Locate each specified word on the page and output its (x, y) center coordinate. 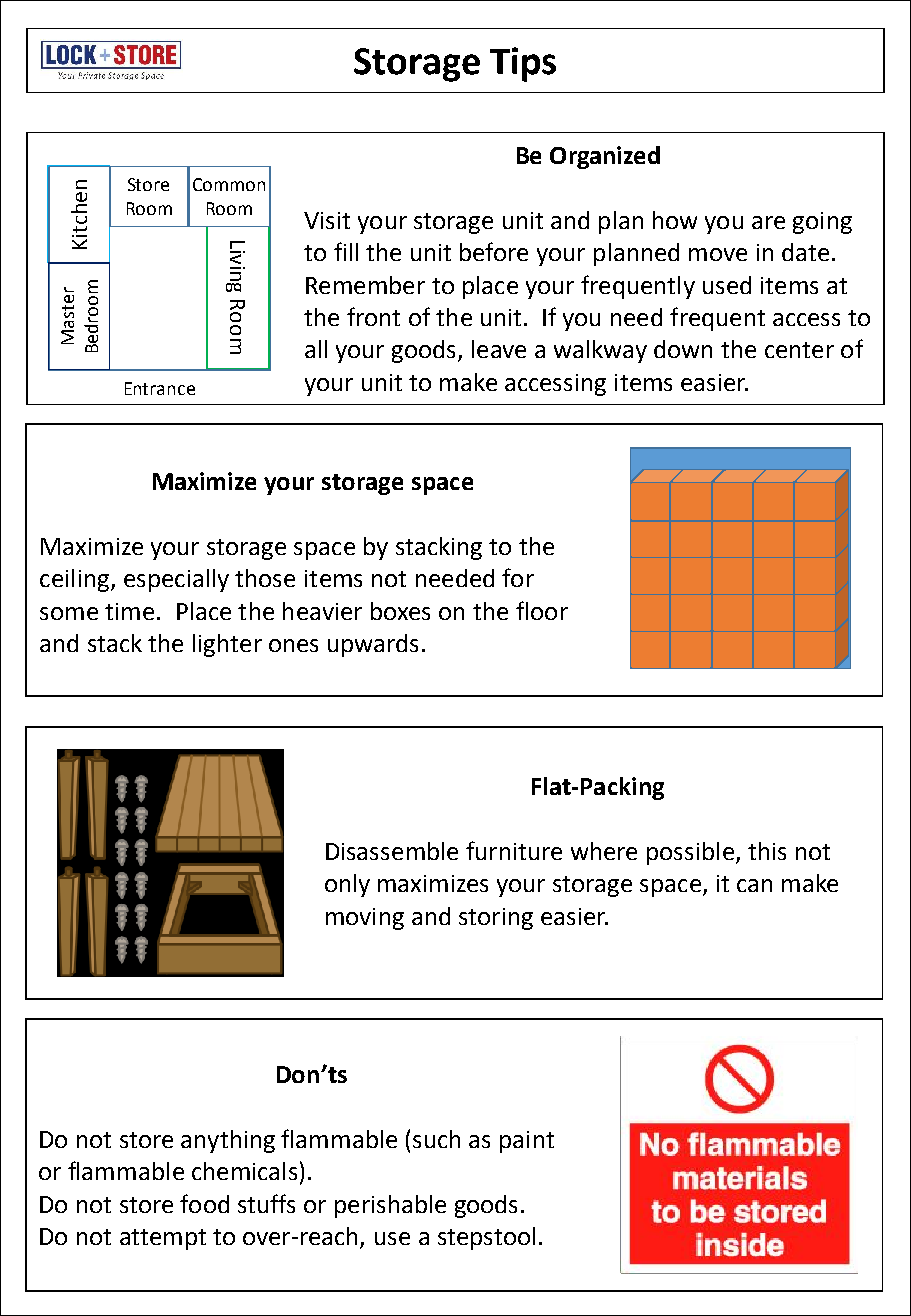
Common (229, 184)
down (683, 349)
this (767, 851)
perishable (390, 1206)
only (347, 885)
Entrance (160, 388)
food (204, 1203)
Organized (605, 157)
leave (499, 349)
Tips (523, 64)
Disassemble (392, 851)
